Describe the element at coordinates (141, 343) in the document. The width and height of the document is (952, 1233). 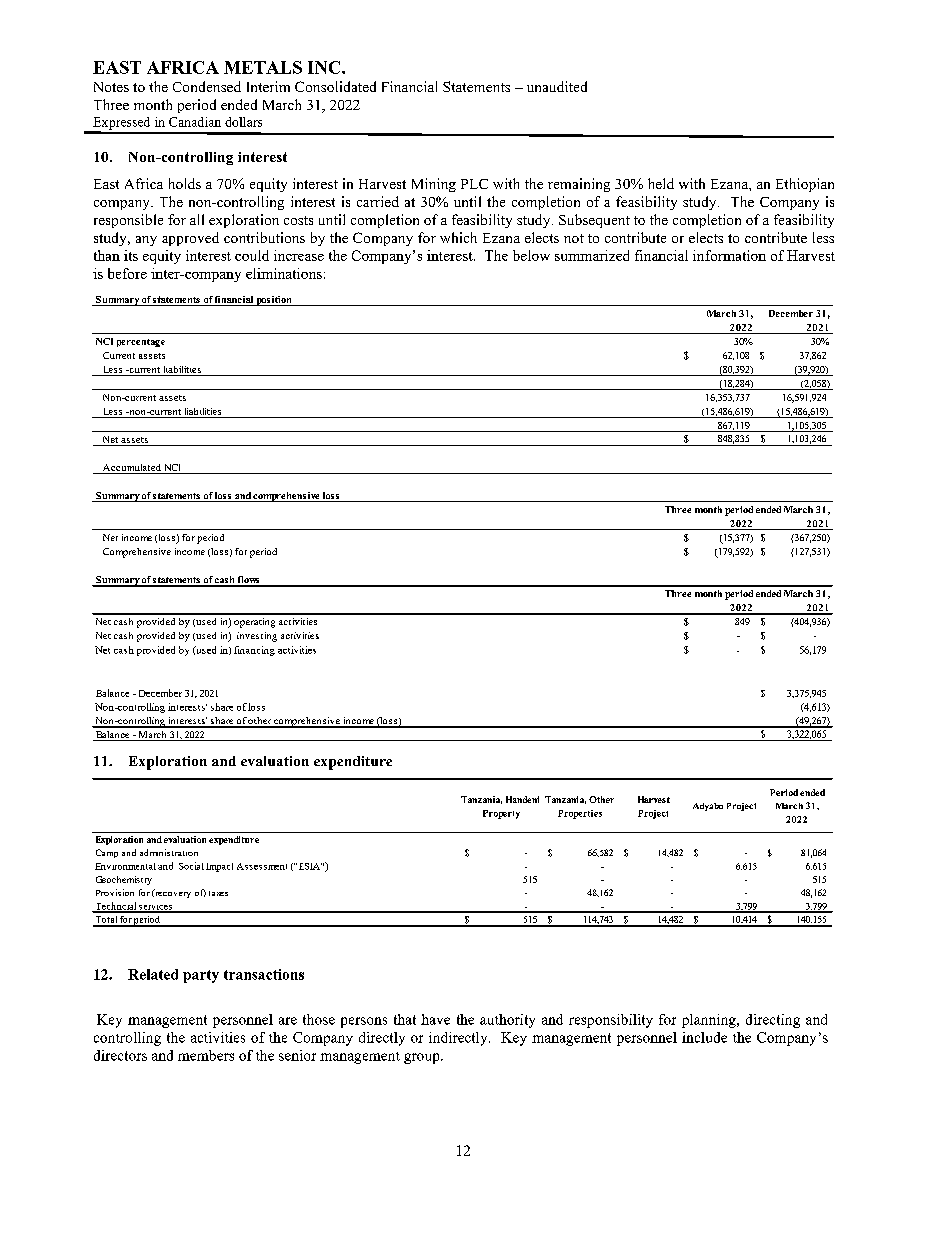
I see `percentage` at that location.
